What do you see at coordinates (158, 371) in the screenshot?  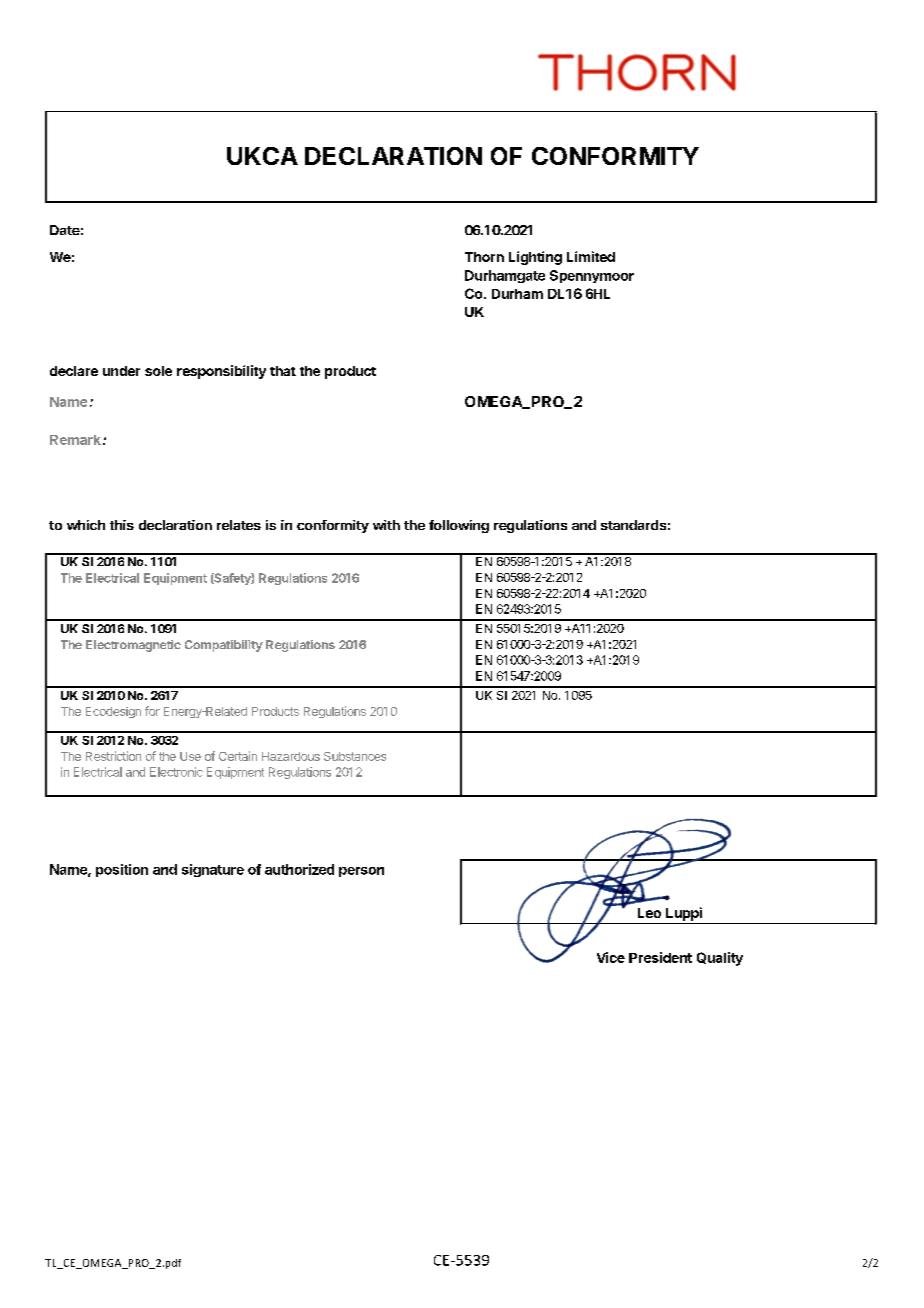 I see `sole` at bounding box center [158, 371].
